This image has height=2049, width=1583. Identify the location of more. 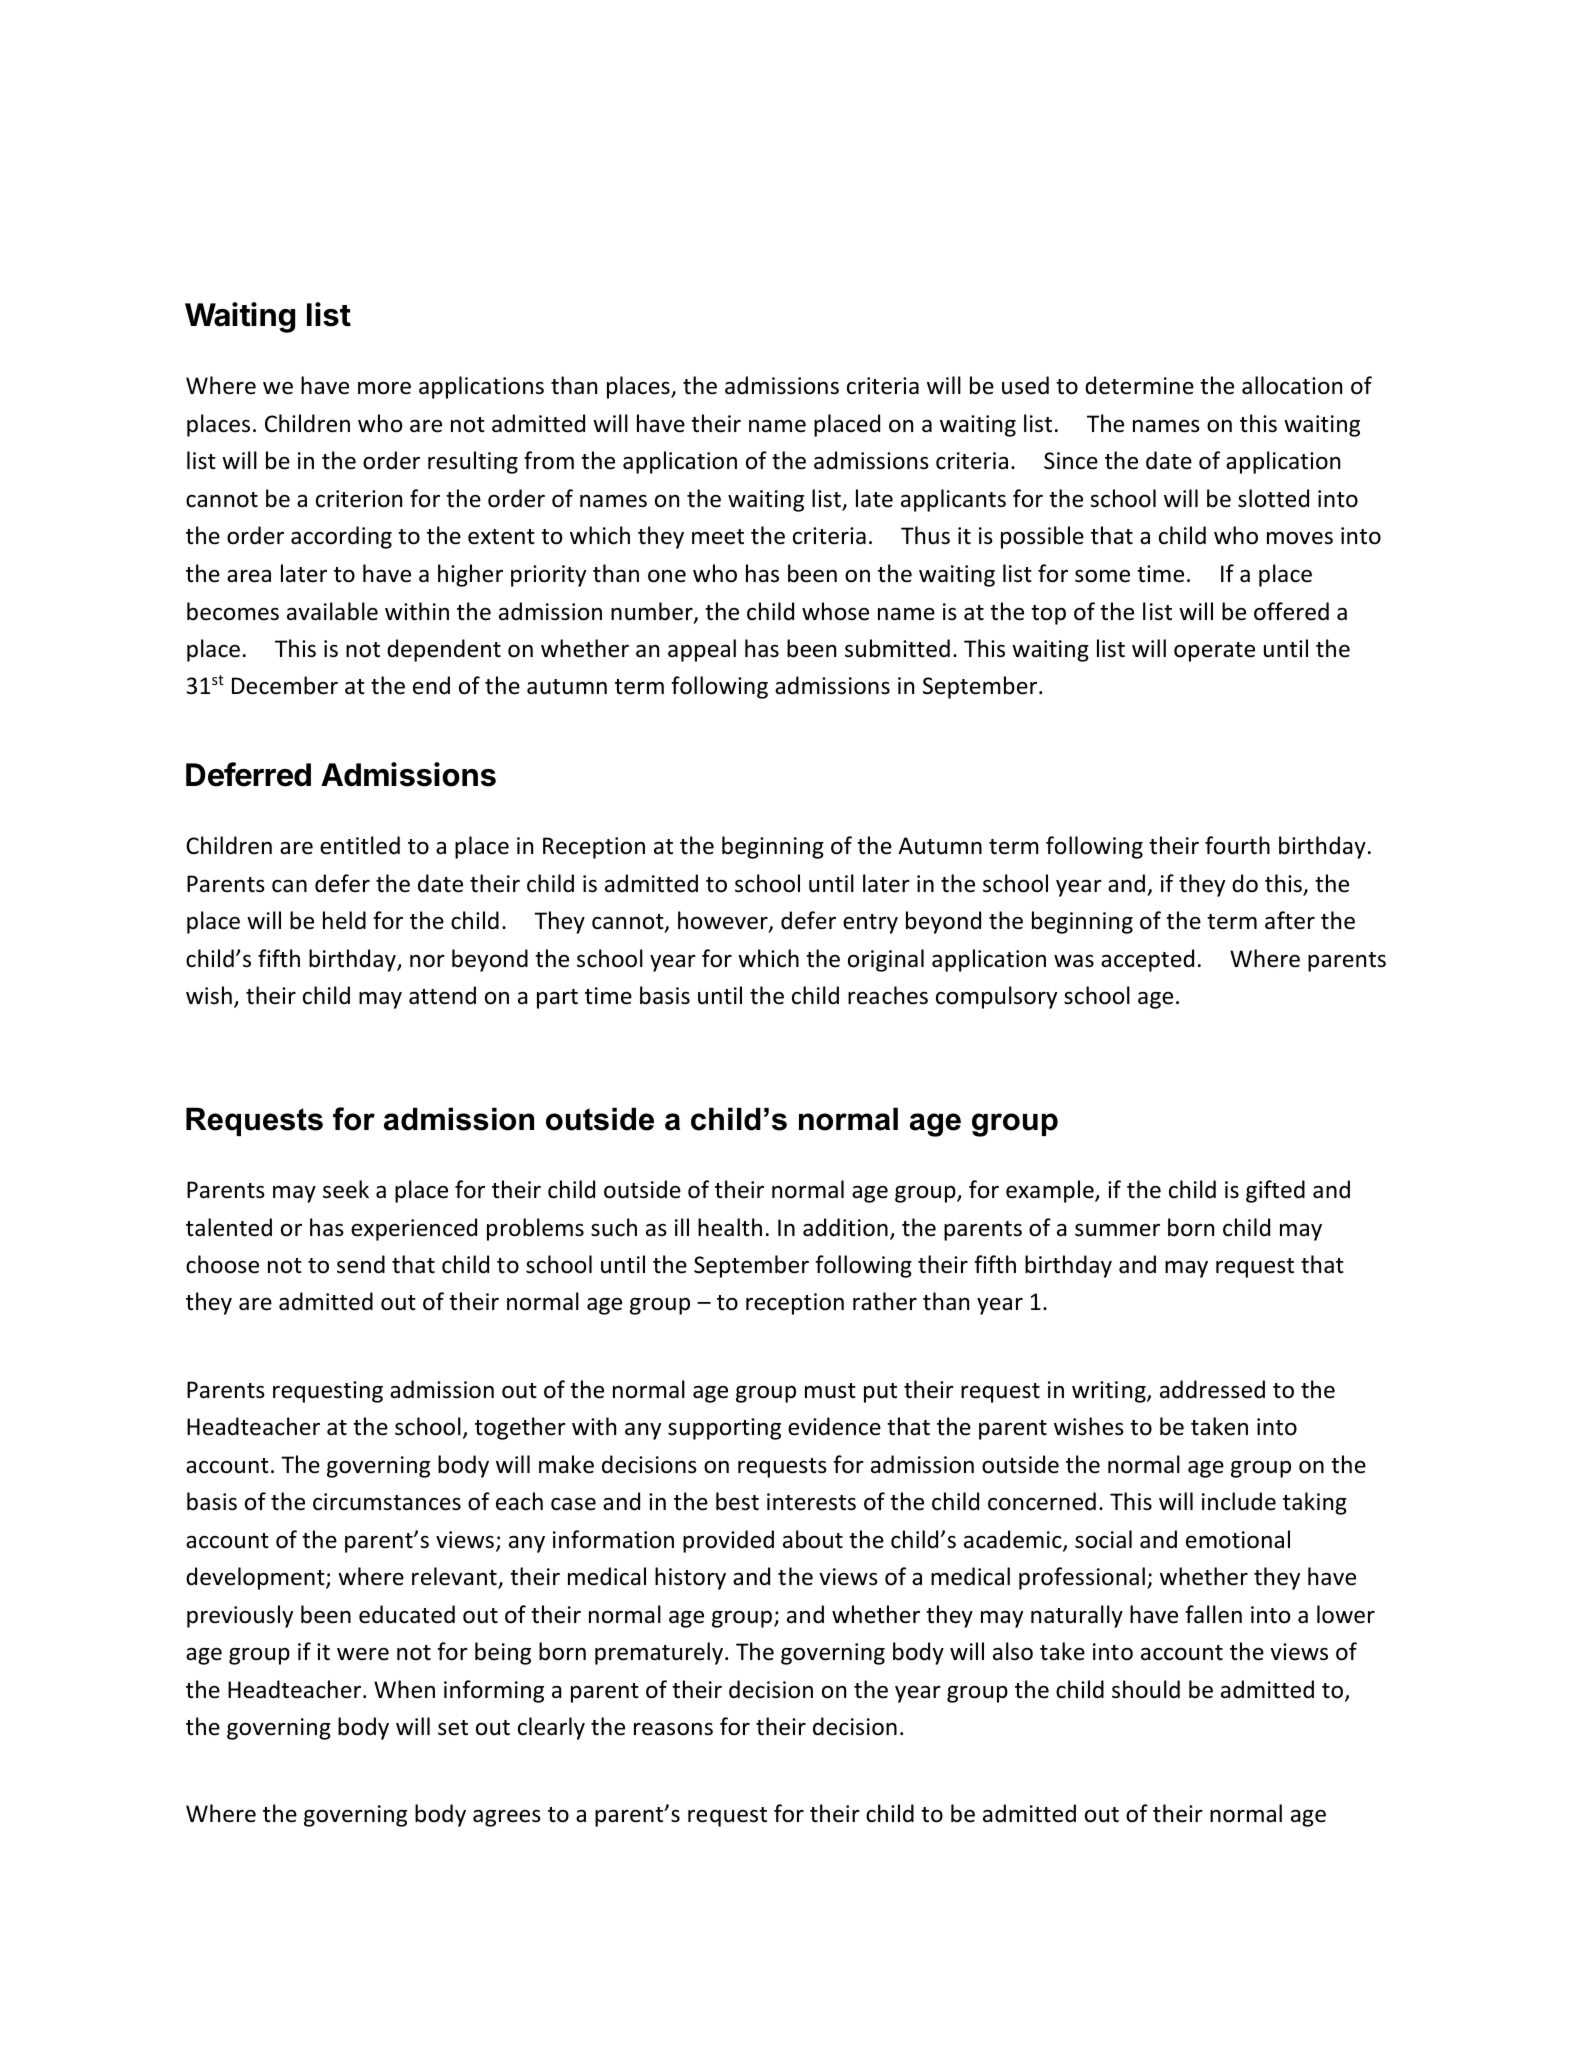
(384, 388).
